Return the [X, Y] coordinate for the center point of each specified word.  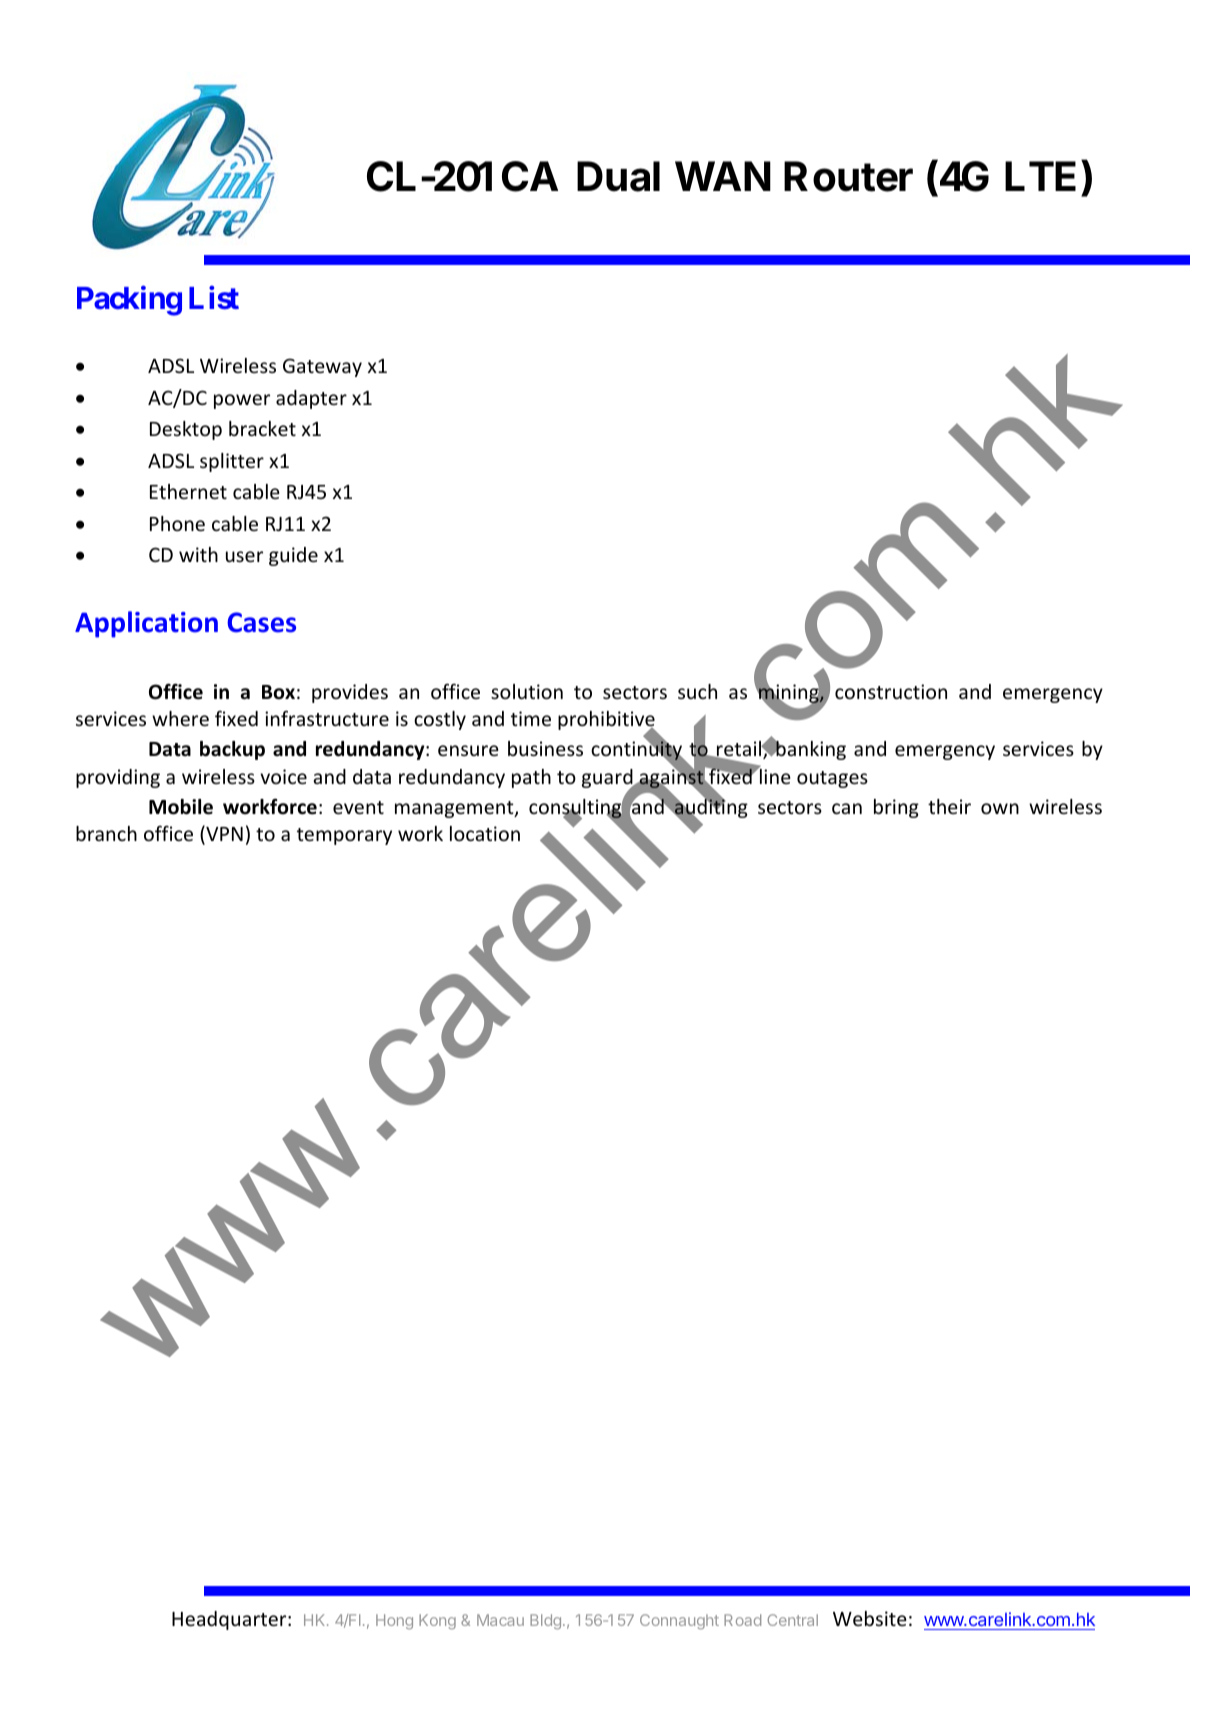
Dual [618, 176]
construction [891, 691]
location [485, 833]
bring [896, 808]
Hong [394, 1621]
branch [106, 833]
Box [278, 692]
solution [527, 691]
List [214, 298]
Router [848, 176]
